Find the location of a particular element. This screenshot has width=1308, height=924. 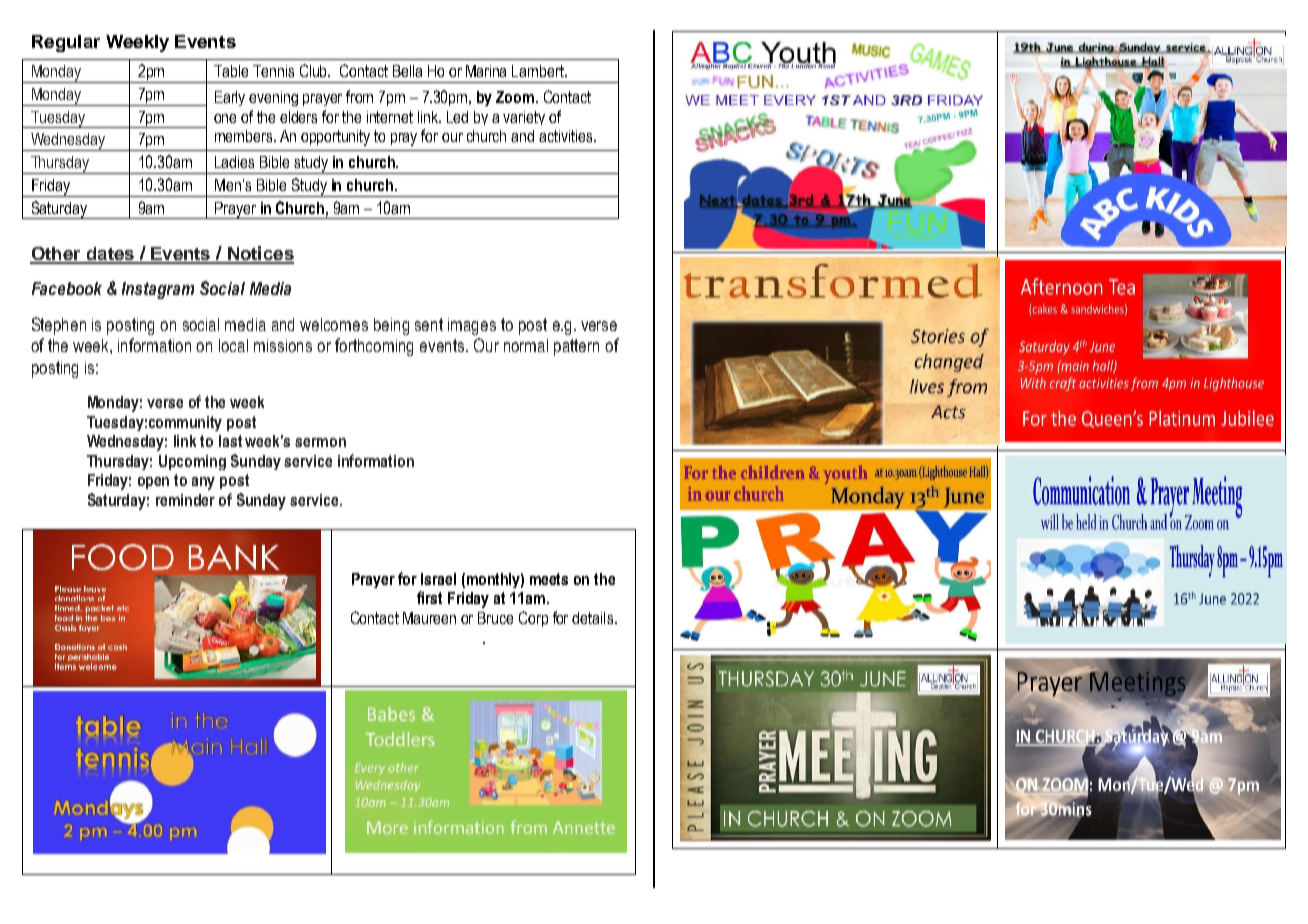

Stephen is located at coordinates (59, 326).
